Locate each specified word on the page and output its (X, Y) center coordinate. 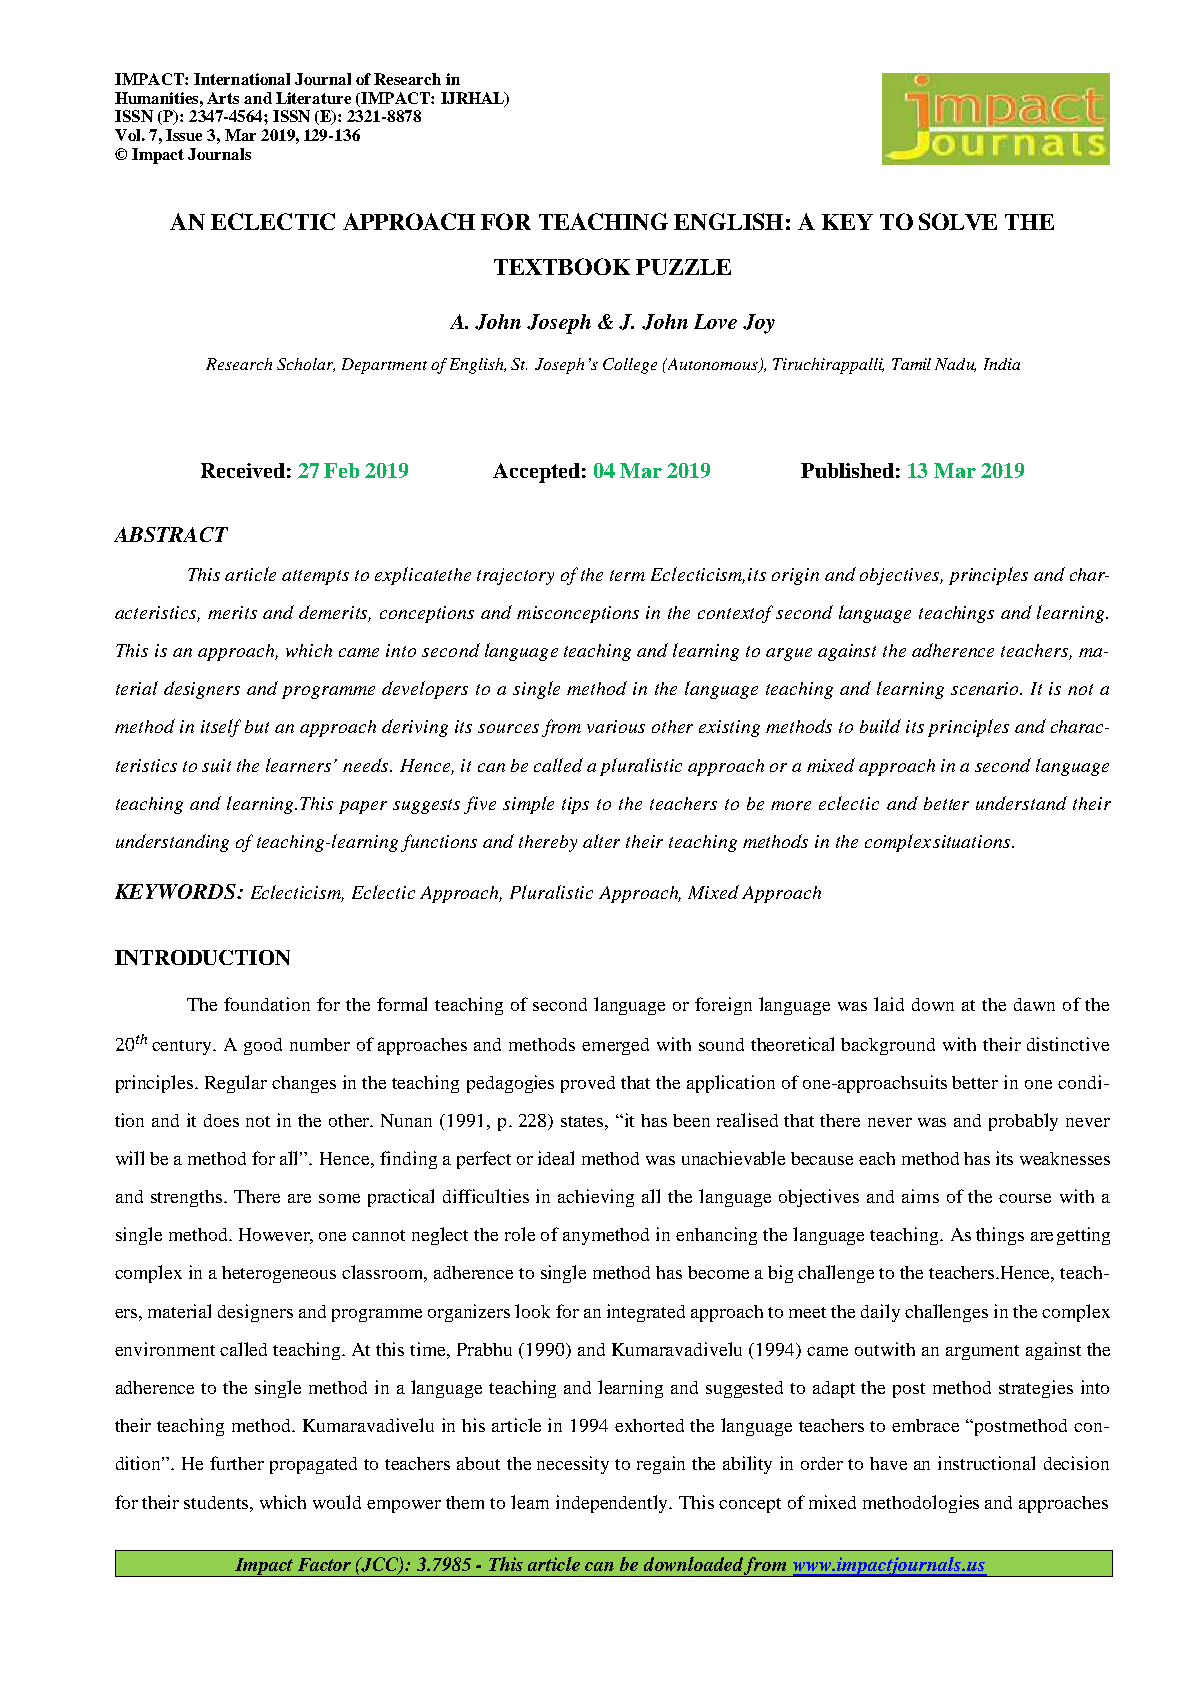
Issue (184, 135)
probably (1023, 1122)
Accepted (536, 473)
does (221, 1120)
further (237, 1463)
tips (575, 805)
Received (243, 470)
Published (847, 470)
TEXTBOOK (562, 266)
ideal (556, 1158)
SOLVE (958, 221)
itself (221, 728)
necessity (573, 1465)
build (880, 726)
